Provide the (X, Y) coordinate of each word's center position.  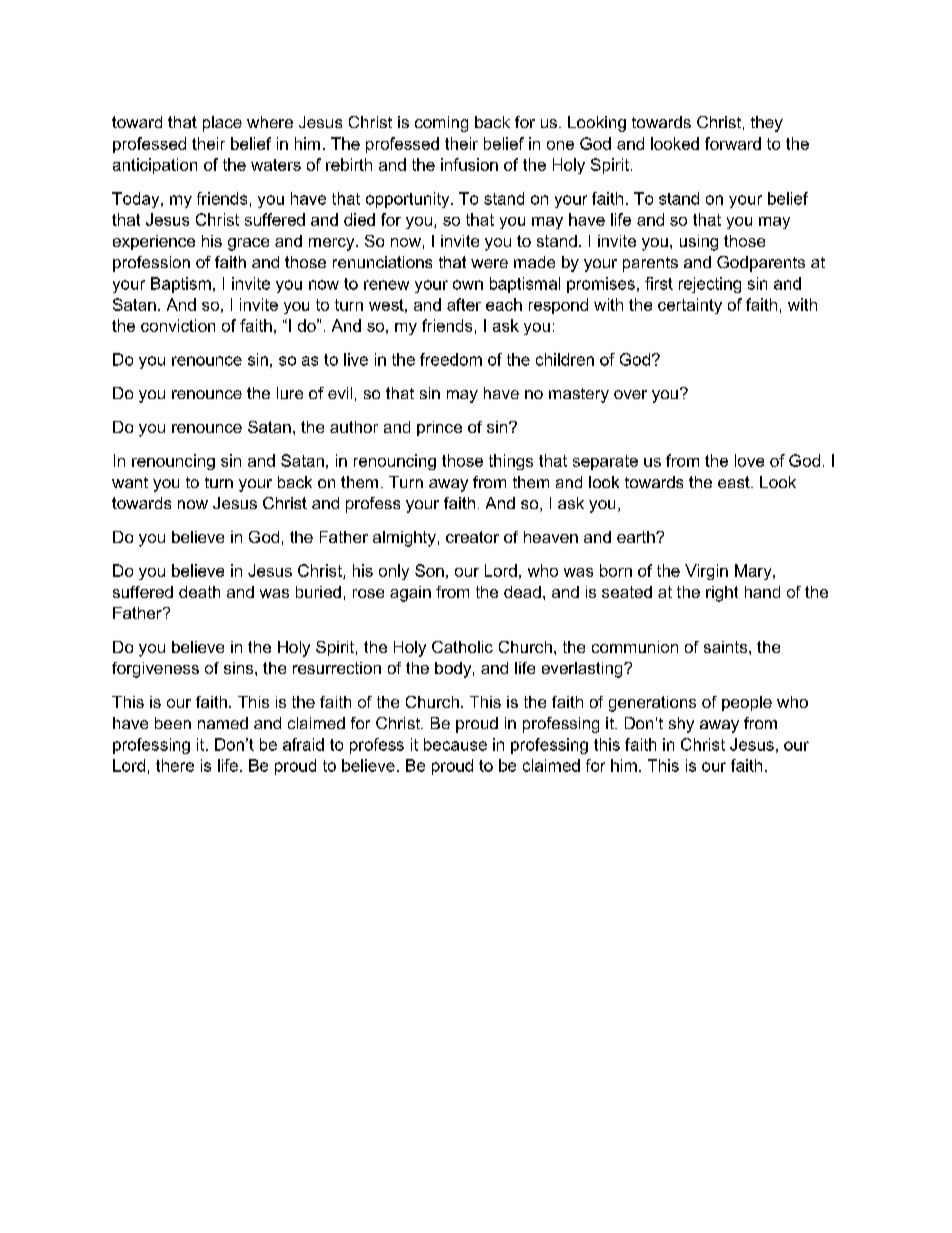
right (722, 594)
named (223, 723)
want (130, 482)
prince (439, 428)
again (410, 594)
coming (441, 124)
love (749, 460)
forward (733, 143)
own (468, 285)
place (222, 124)
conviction (178, 325)
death (199, 592)
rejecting (710, 285)
